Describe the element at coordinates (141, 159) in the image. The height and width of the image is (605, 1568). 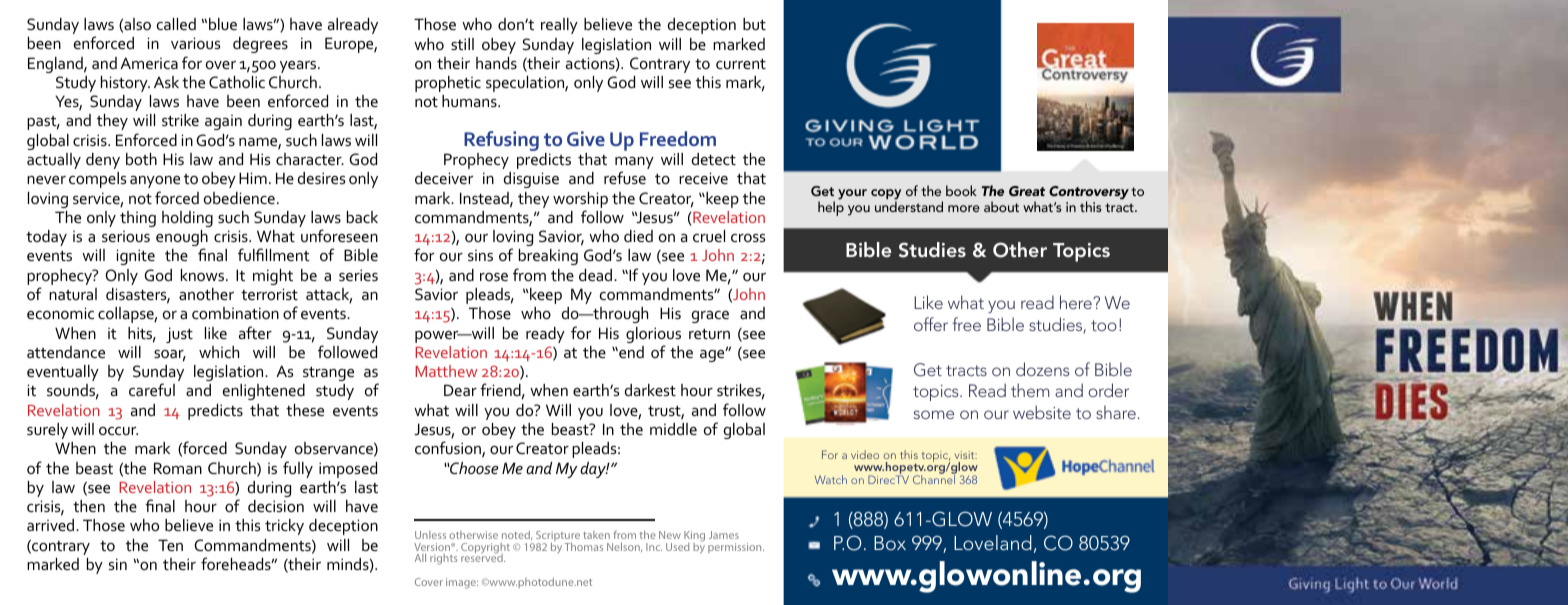
I see `both` at that location.
